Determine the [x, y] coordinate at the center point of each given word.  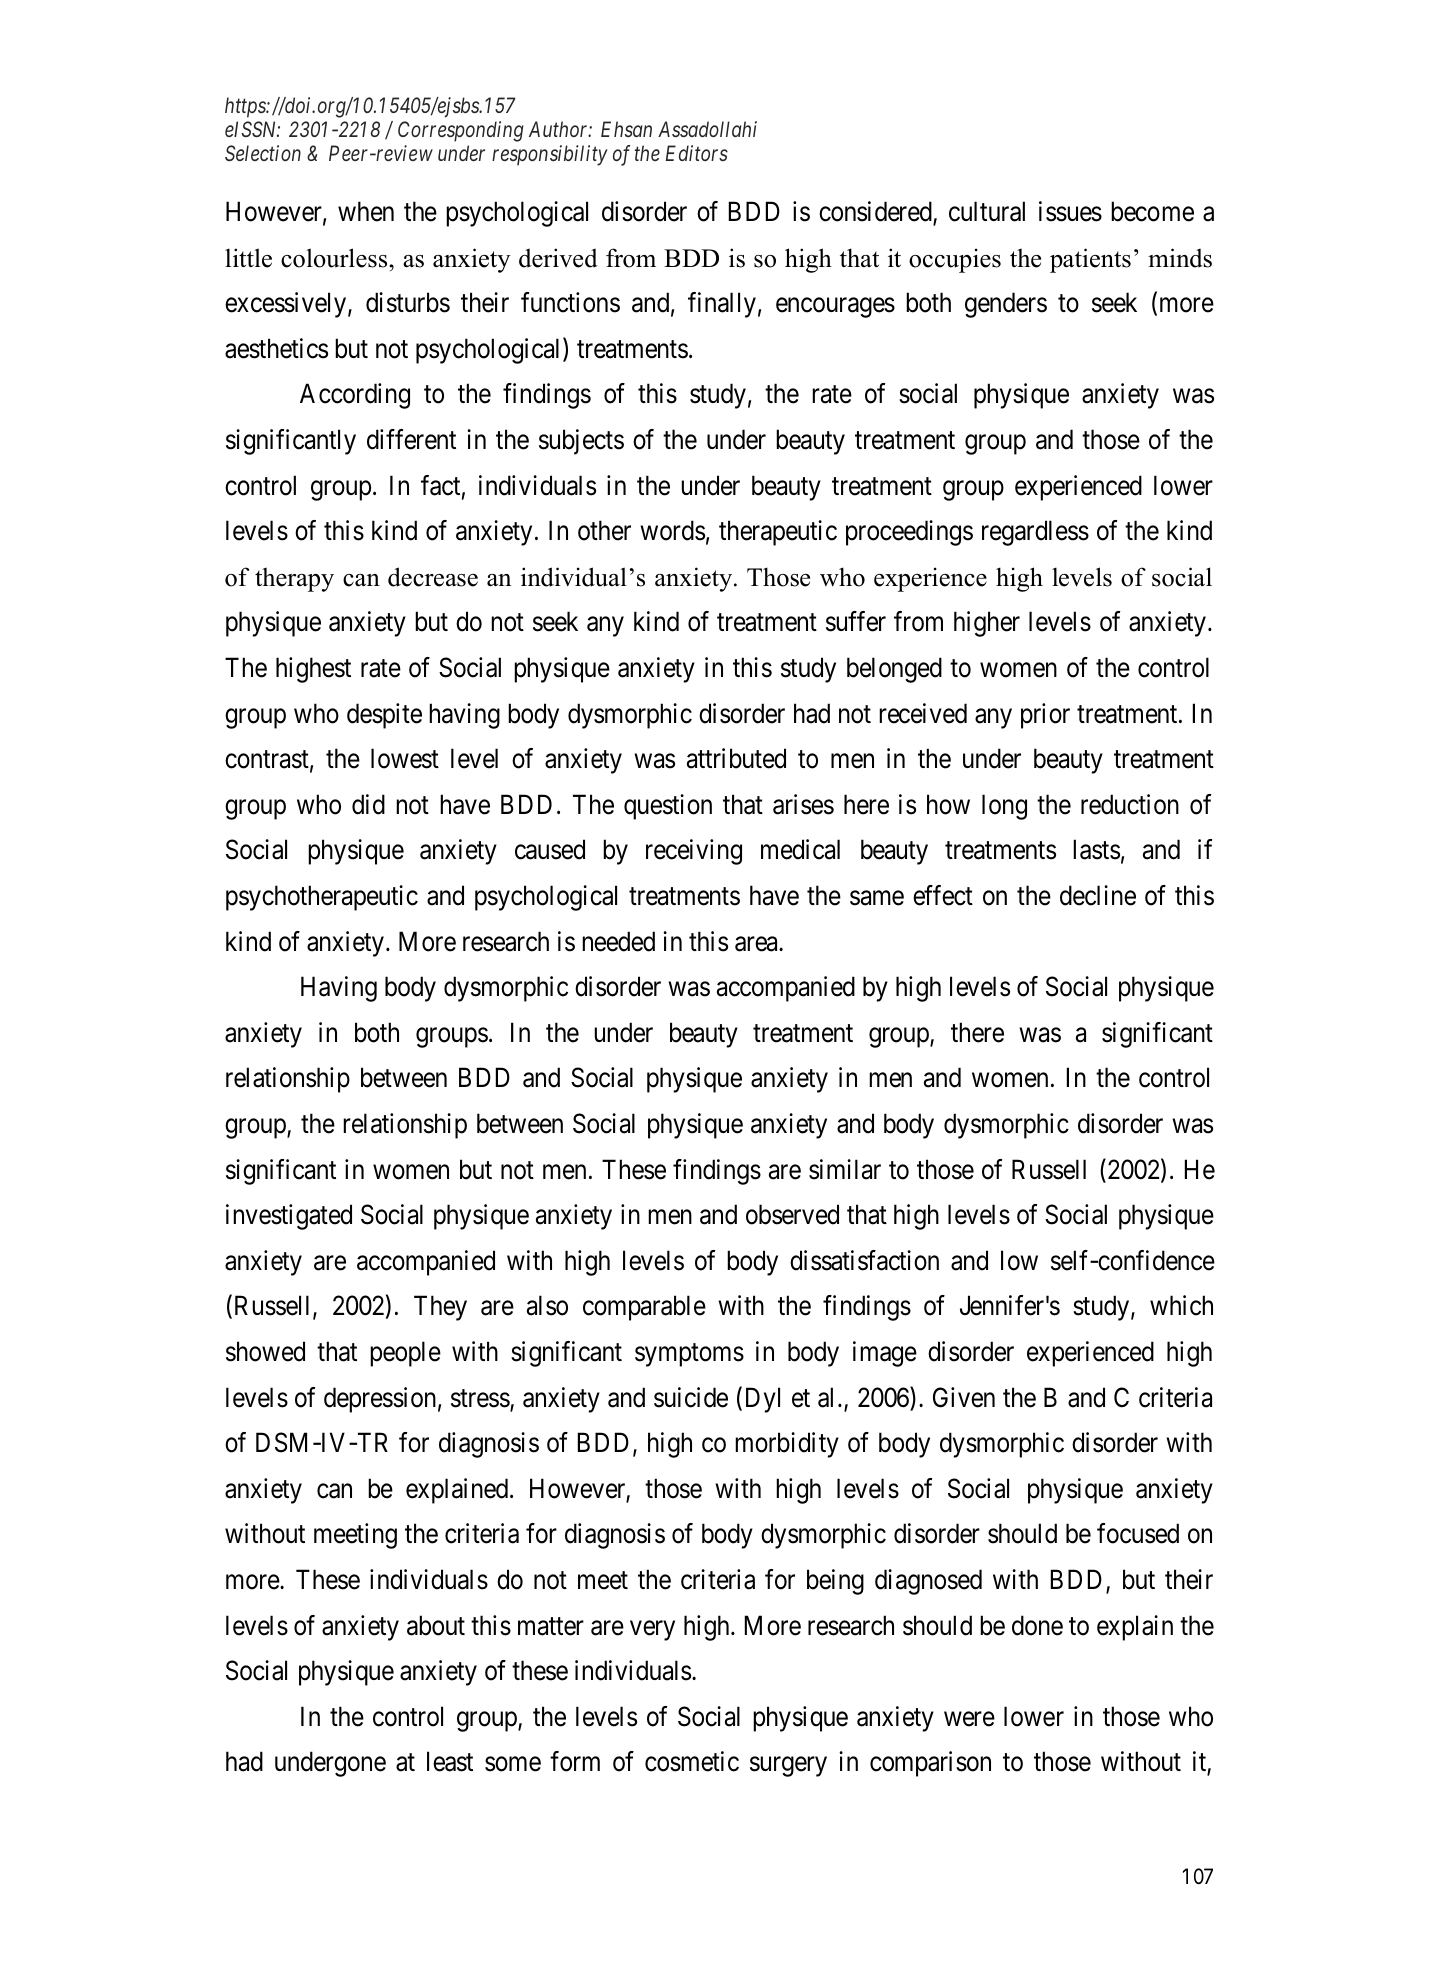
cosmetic [692, 1761]
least [450, 1761]
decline [1098, 895]
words [672, 530]
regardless [1035, 533]
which [1181, 1305]
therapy [294, 580]
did [368, 804]
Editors [697, 153]
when [366, 211]
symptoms [689, 1355]
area [757, 944]
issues [1070, 211]
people [405, 1354]
